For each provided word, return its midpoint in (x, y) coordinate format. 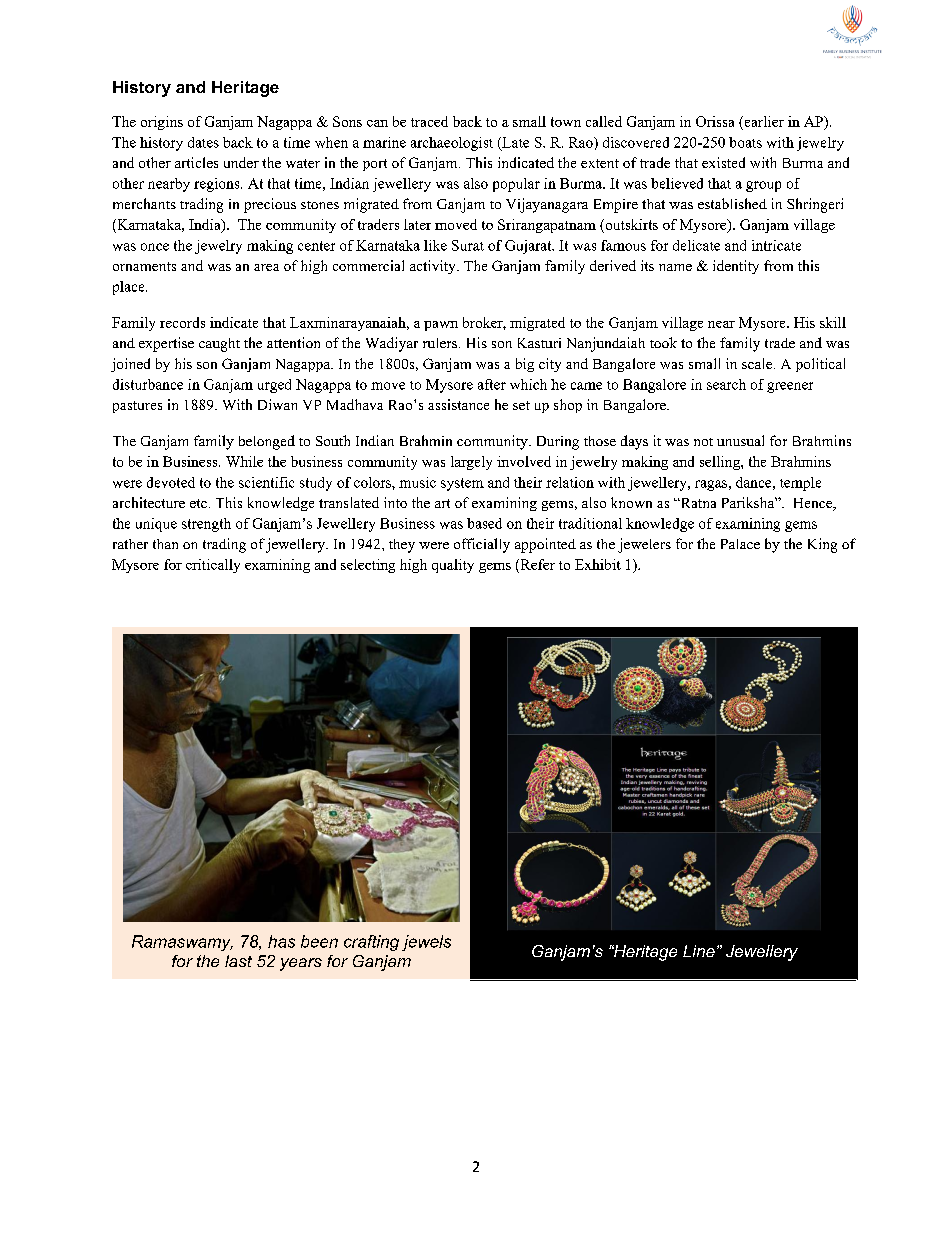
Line (699, 951)
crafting (371, 943)
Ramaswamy (182, 943)
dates (203, 142)
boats (745, 142)
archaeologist (452, 144)
